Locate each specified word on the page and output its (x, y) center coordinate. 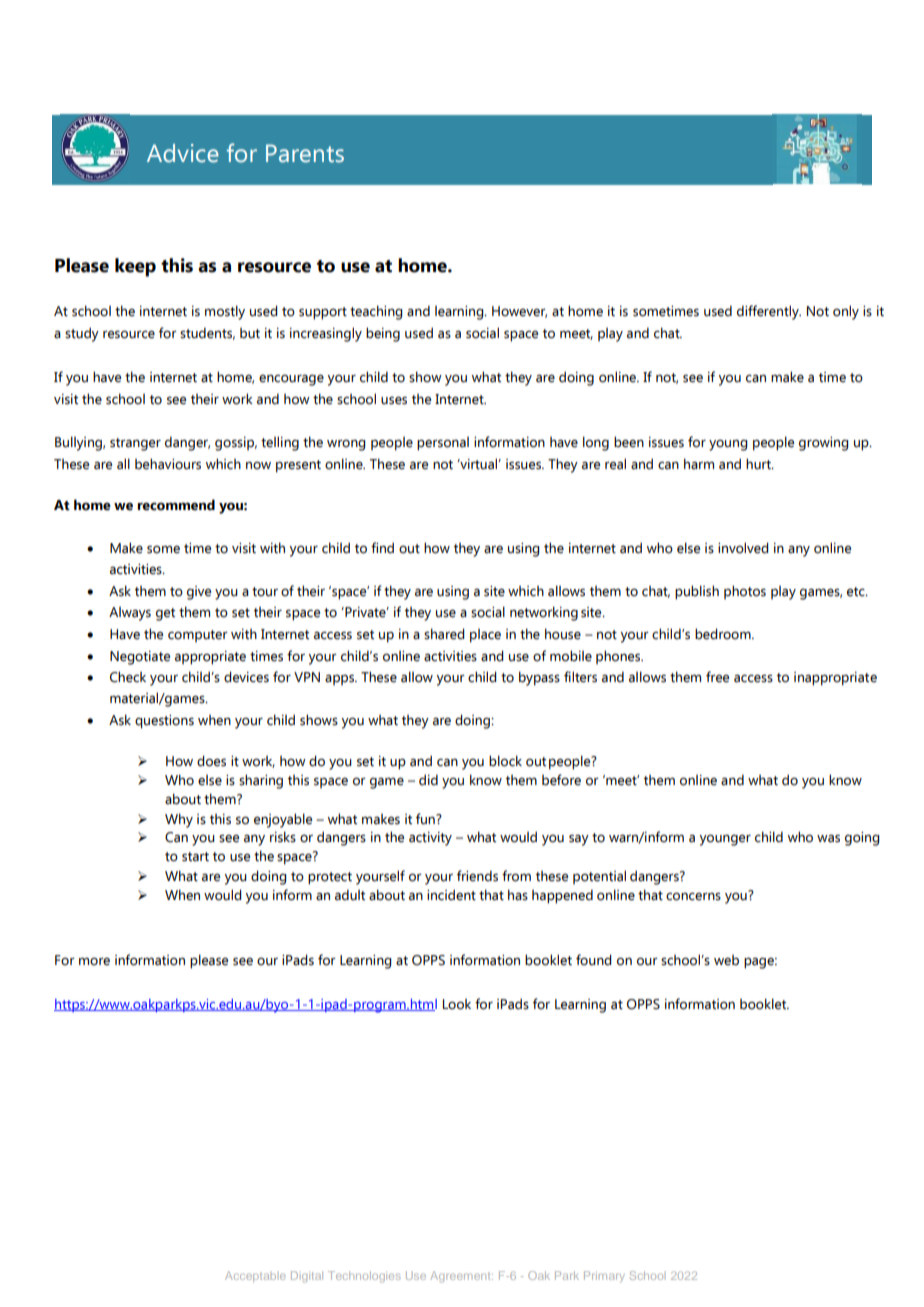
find (382, 548)
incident (451, 895)
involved (743, 548)
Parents (305, 153)
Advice (183, 153)
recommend (176, 505)
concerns (693, 896)
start (195, 857)
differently (769, 312)
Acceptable (255, 1276)
